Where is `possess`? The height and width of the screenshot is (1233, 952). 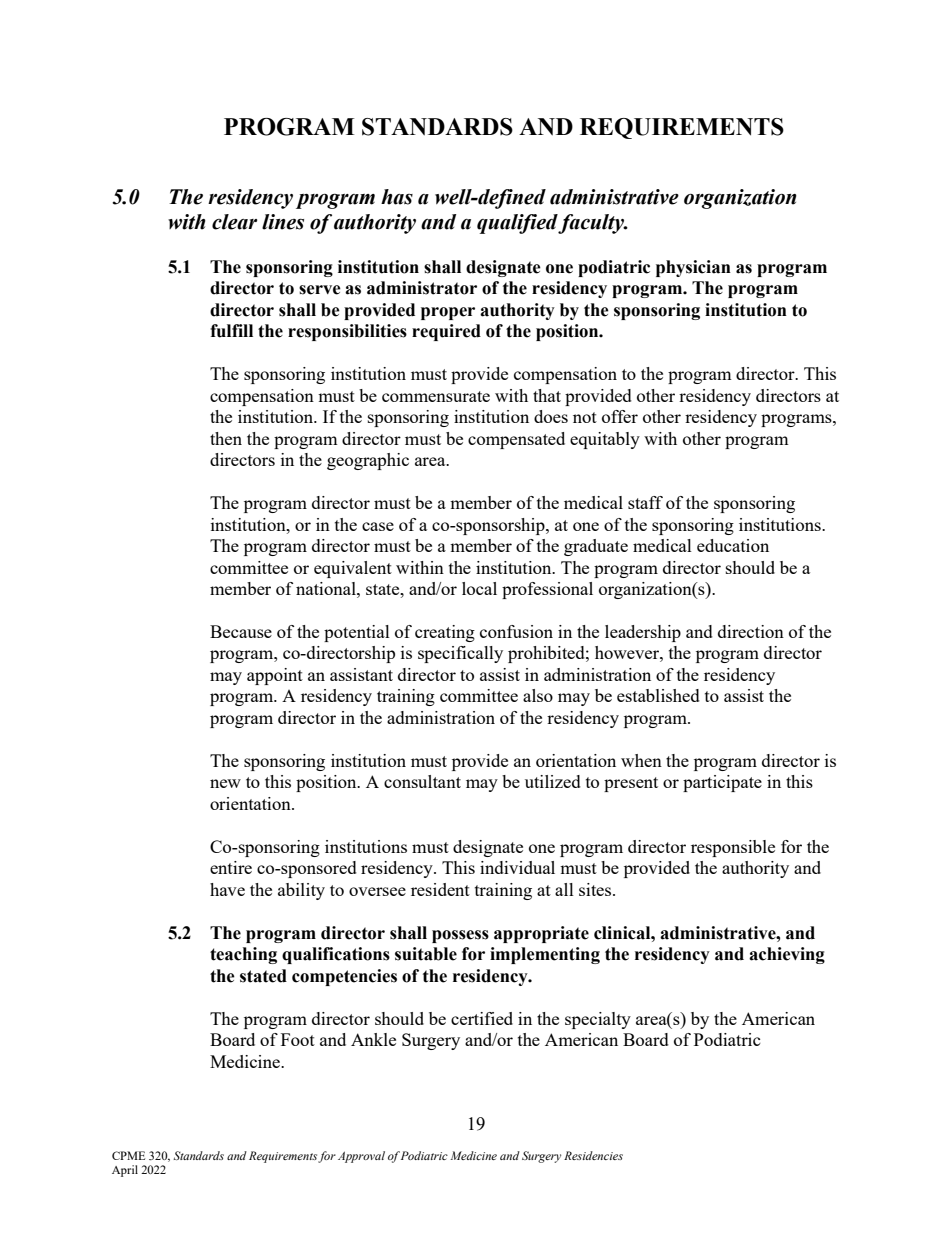 possess is located at coordinates (460, 936).
